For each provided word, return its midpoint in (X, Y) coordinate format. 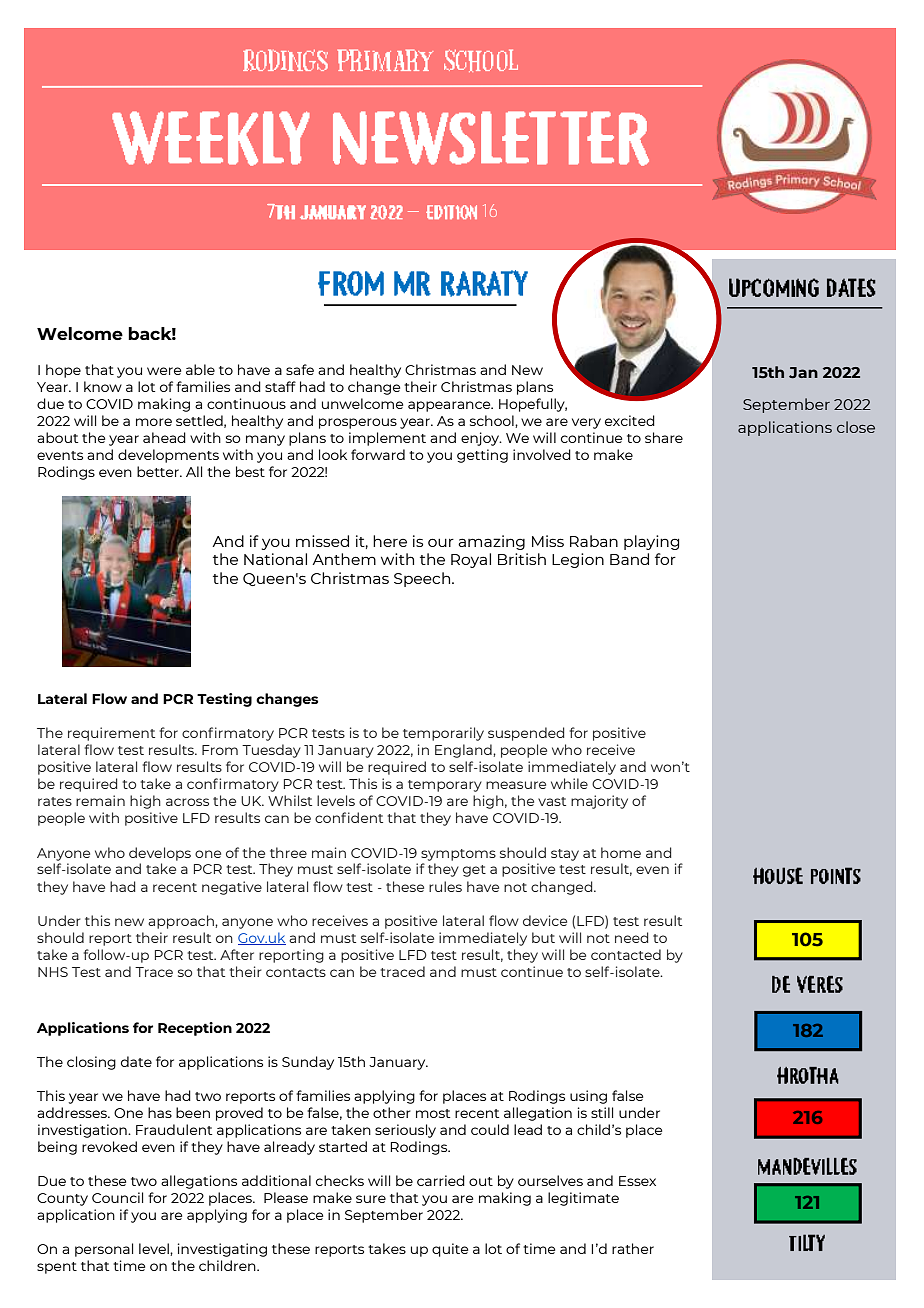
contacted (626, 954)
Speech (423, 579)
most (433, 1113)
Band (629, 559)
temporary (445, 786)
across (187, 802)
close (856, 427)
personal (104, 1250)
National (275, 559)
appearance (450, 406)
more (154, 422)
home (621, 852)
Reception (195, 1029)
